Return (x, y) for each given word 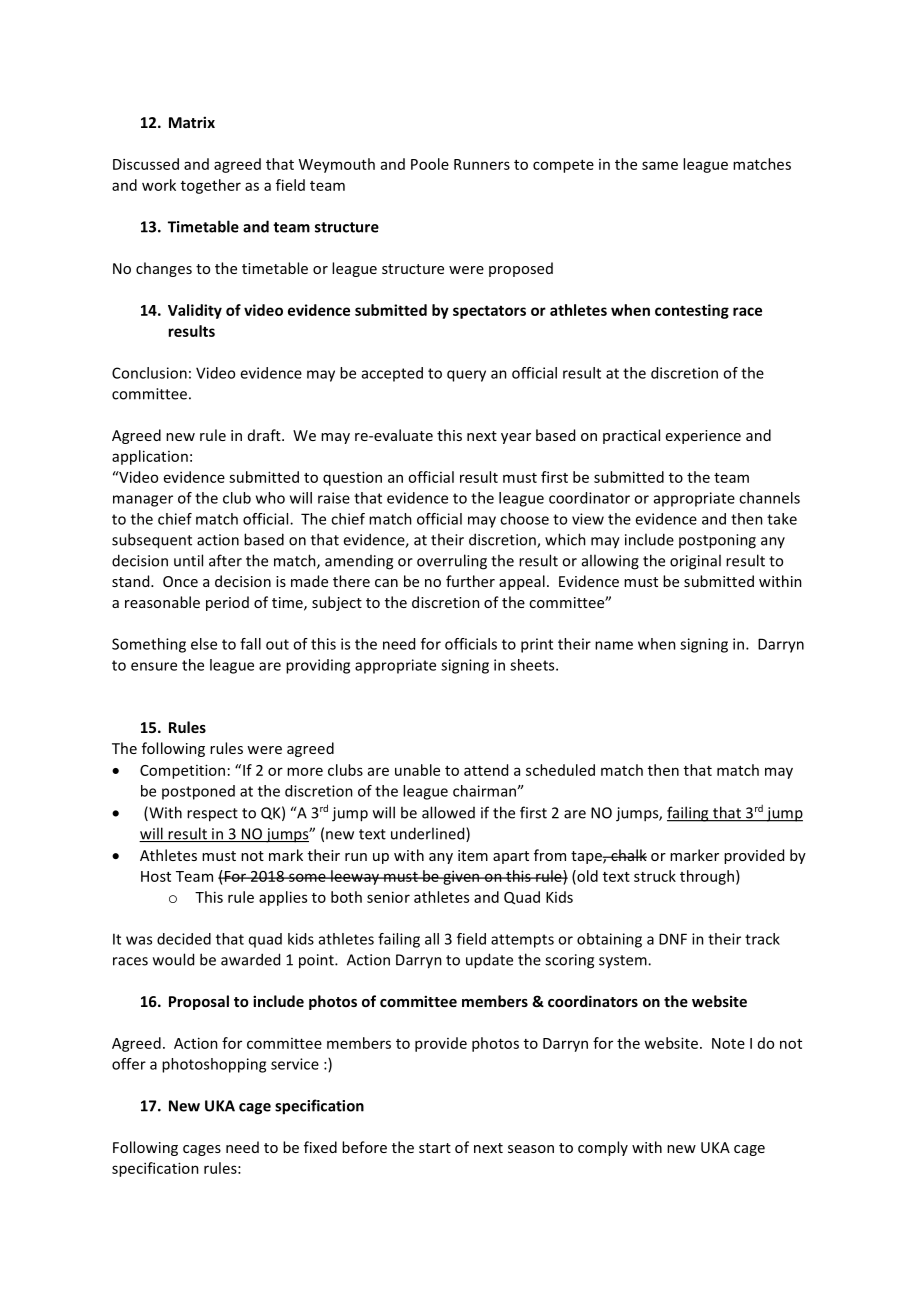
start (435, 1148)
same (660, 165)
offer (129, 1064)
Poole (430, 164)
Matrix (192, 122)
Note (728, 1043)
